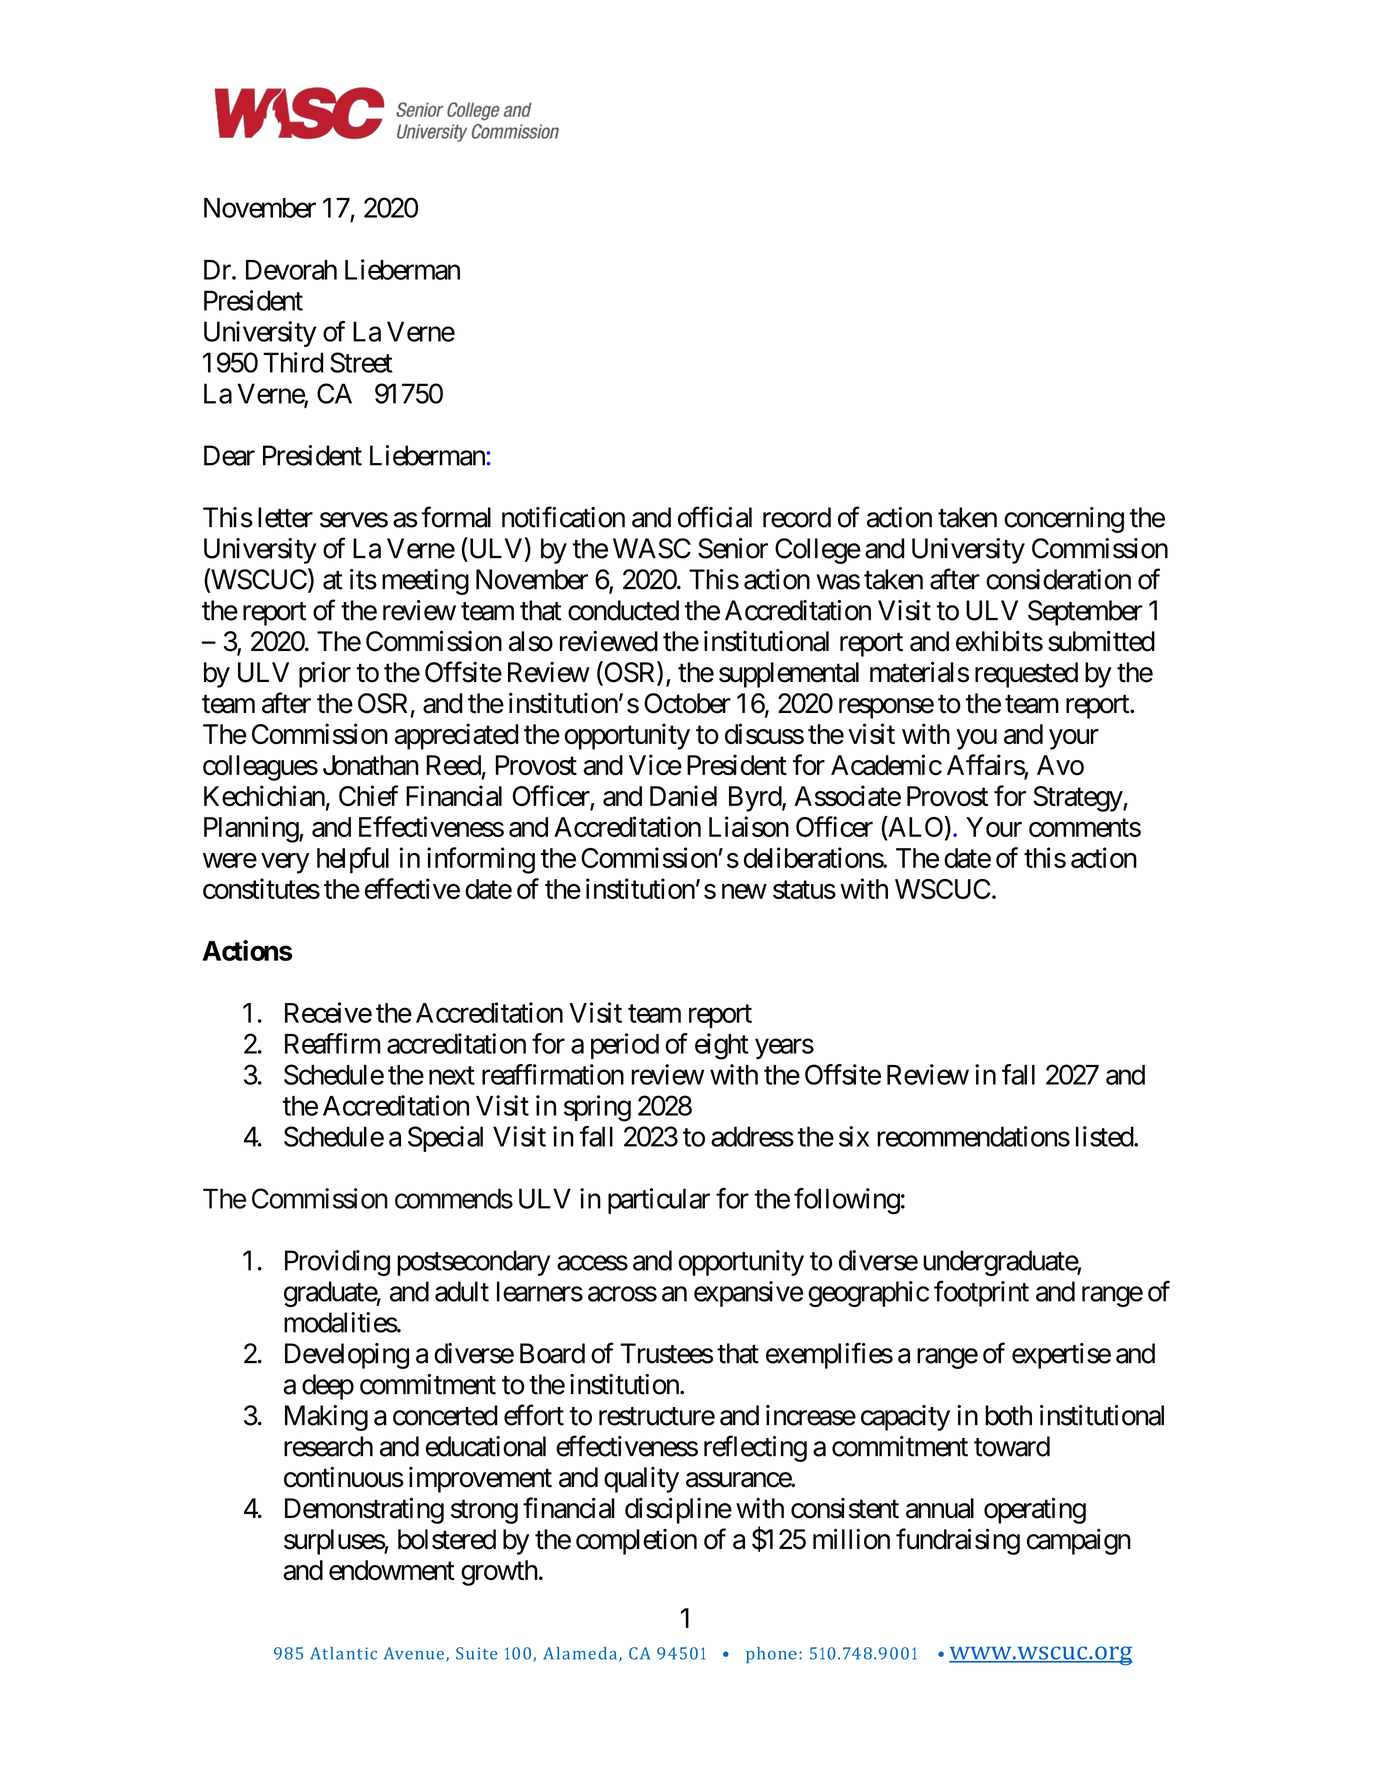  I want to click on endowment, so click(392, 1570).
